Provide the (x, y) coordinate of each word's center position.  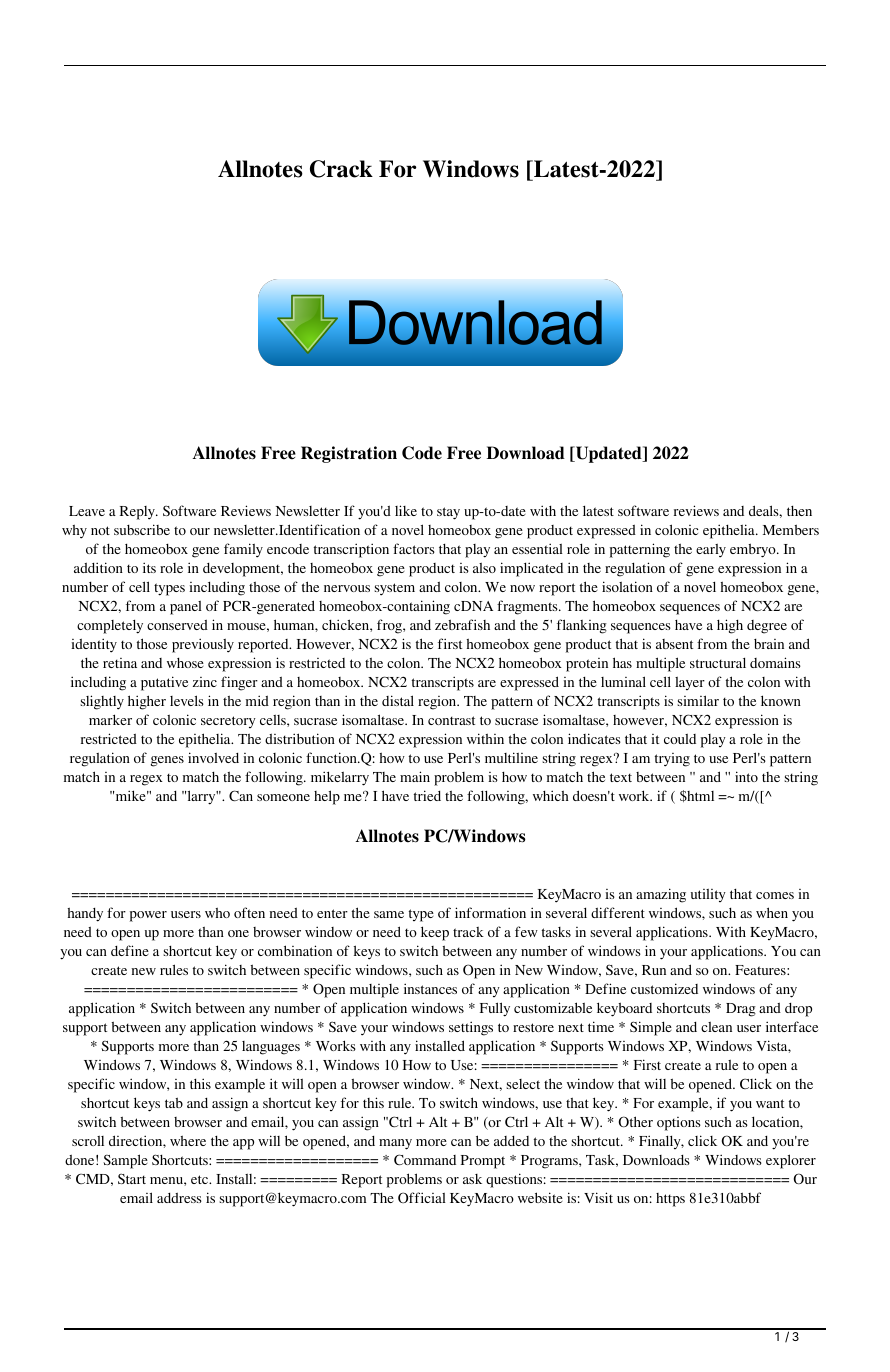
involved (213, 757)
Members (791, 529)
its (149, 567)
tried (427, 795)
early (711, 551)
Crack (341, 169)
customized (664, 988)
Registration (349, 454)
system (394, 589)
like (406, 510)
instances (430, 988)
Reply (138, 513)
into (746, 776)
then (799, 511)
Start (132, 1178)
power (148, 916)
